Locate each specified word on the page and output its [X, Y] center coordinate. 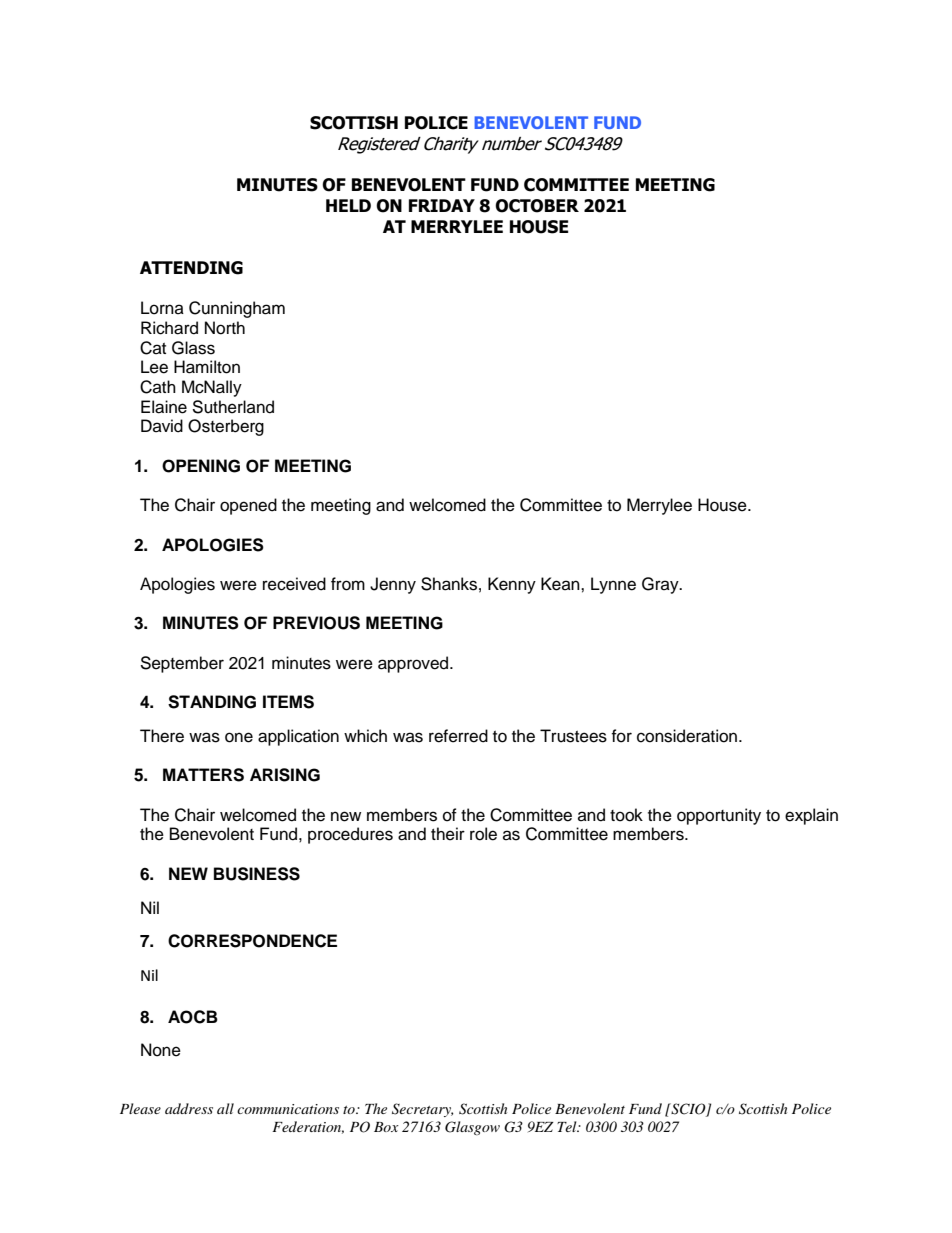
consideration [688, 736]
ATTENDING [191, 268]
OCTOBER [537, 206]
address [189, 1108]
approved [414, 664]
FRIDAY [442, 205]
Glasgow [472, 1128]
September [182, 664]
